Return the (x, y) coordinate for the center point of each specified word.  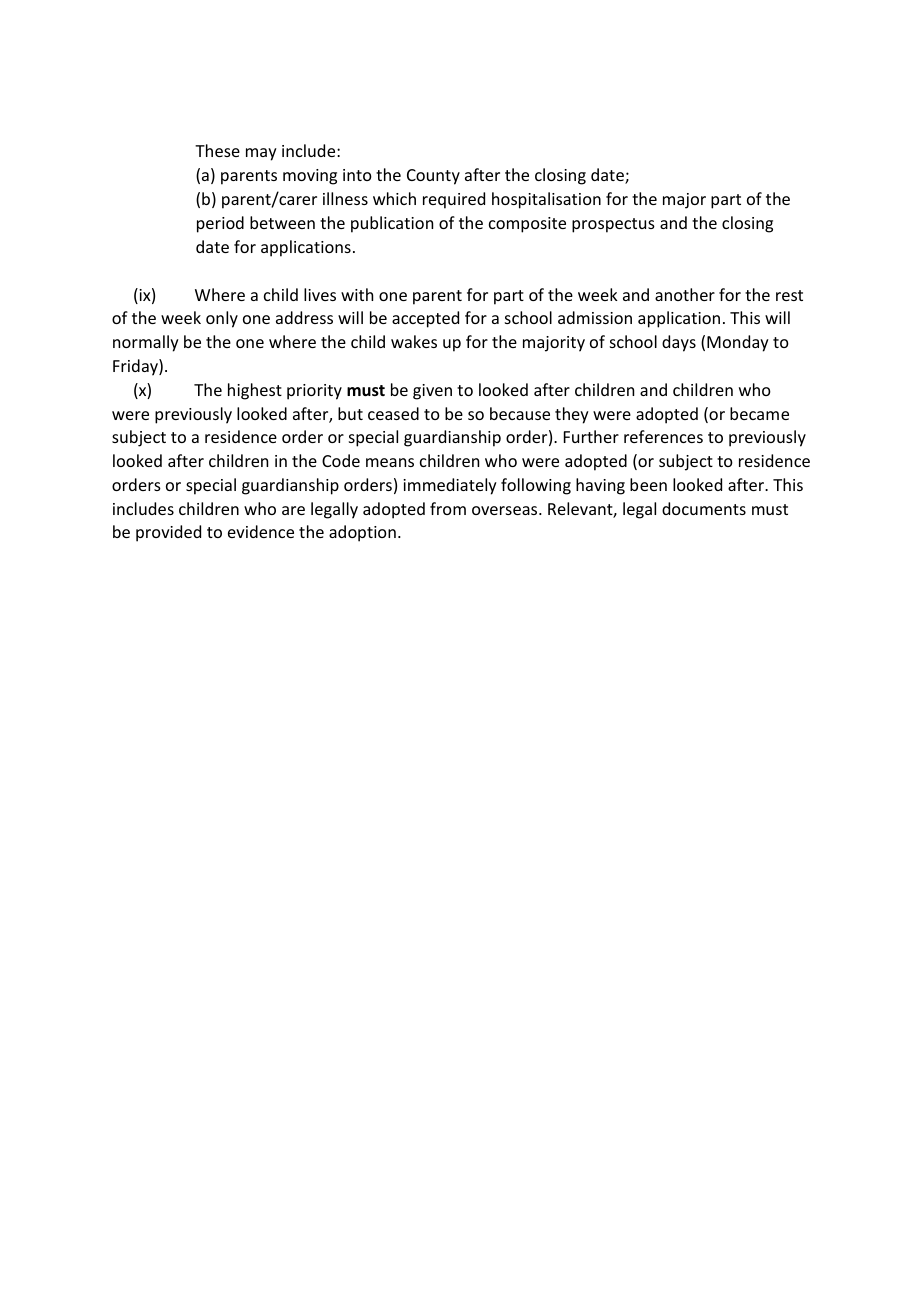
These (217, 150)
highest (255, 391)
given (432, 392)
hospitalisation (546, 200)
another (685, 294)
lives (320, 294)
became (759, 413)
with (357, 294)
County (433, 177)
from (448, 508)
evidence (261, 531)
